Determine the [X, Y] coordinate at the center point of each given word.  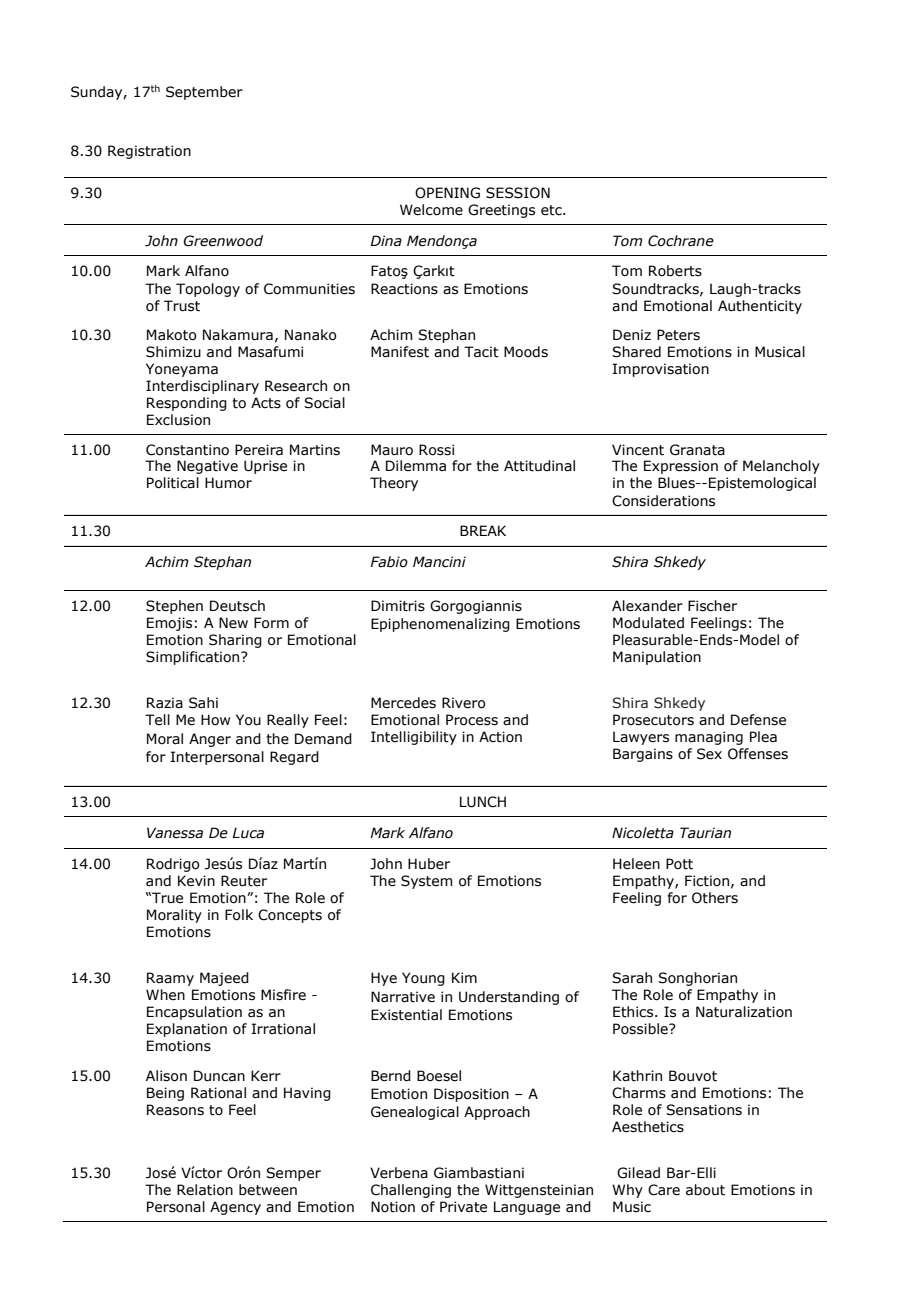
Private [463, 1207]
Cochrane [681, 241]
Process [472, 720]
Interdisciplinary [202, 387]
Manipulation [657, 658]
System [426, 882]
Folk [239, 915]
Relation [205, 1190]
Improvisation [661, 370]
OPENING [447, 193]
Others [715, 898]
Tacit [481, 352]
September [204, 93]
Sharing [235, 641]
